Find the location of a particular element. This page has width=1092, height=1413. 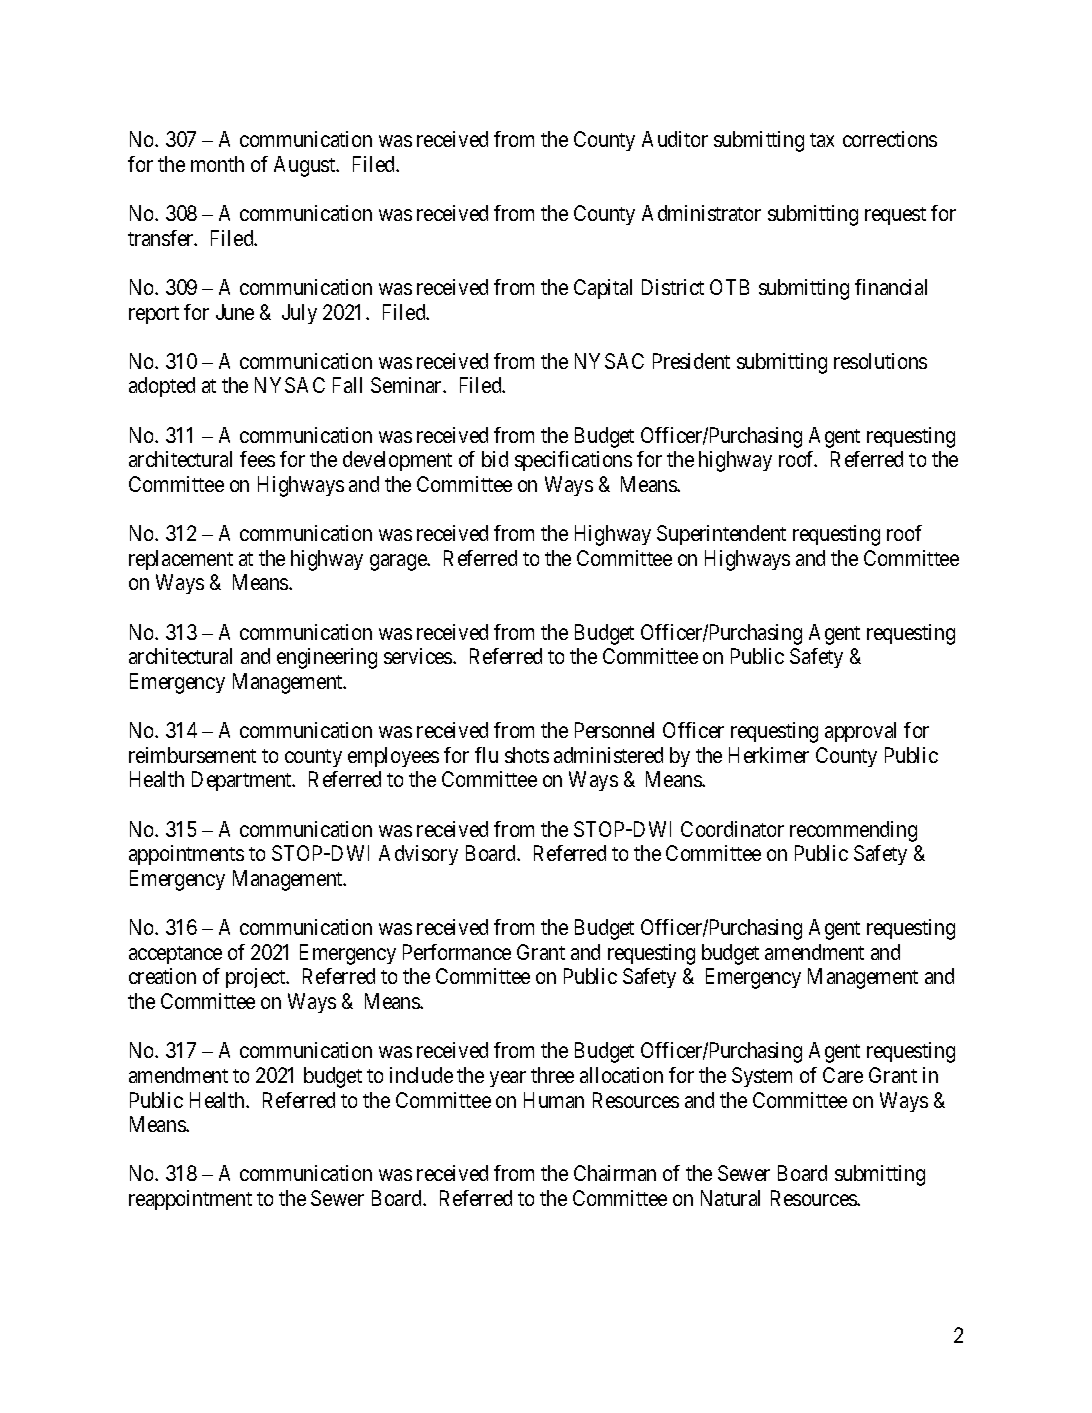

tax is located at coordinates (822, 140).
